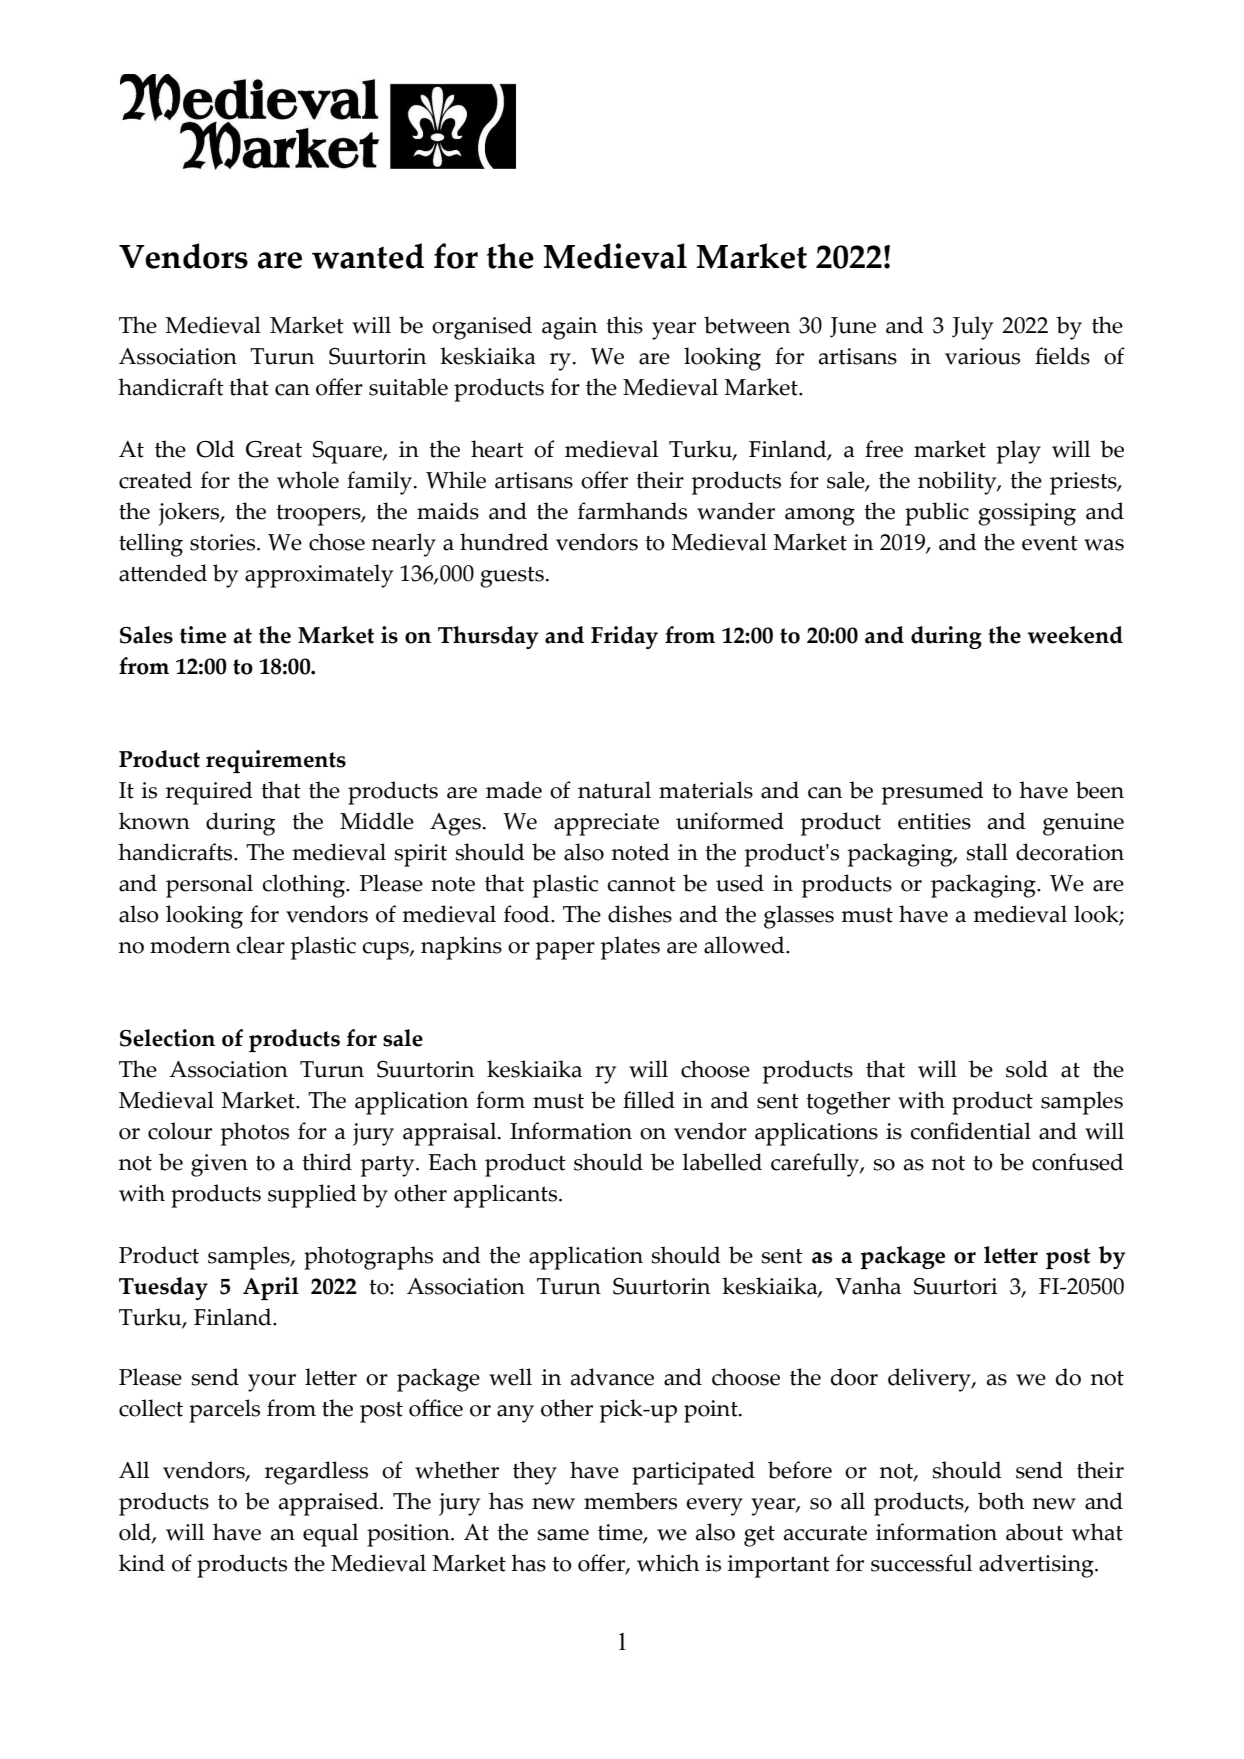 The image size is (1244, 1759). What do you see at coordinates (987, 852) in the page?
I see `stall` at bounding box center [987, 852].
